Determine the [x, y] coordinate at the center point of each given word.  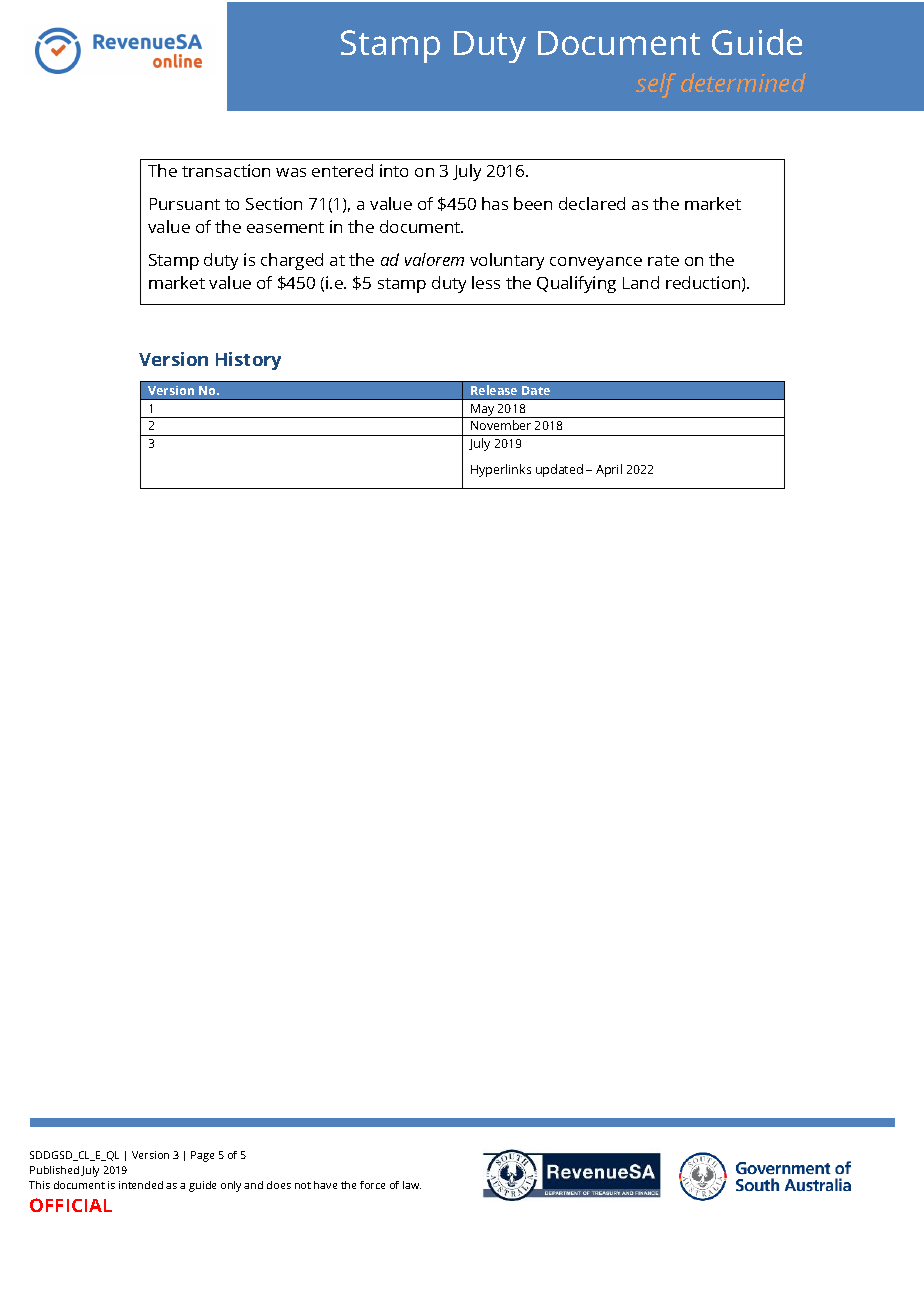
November [501, 425]
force [372, 1185]
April [609, 470]
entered [342, 170]
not [303, 1185]
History [248, 361]
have [325, 1185]
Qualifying [576, 284]
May [483, 411]
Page [202, 1156]
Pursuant [185, 204]
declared [592, 203]
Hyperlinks [501, 470]
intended [141, 1185]
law [412, 1185]
